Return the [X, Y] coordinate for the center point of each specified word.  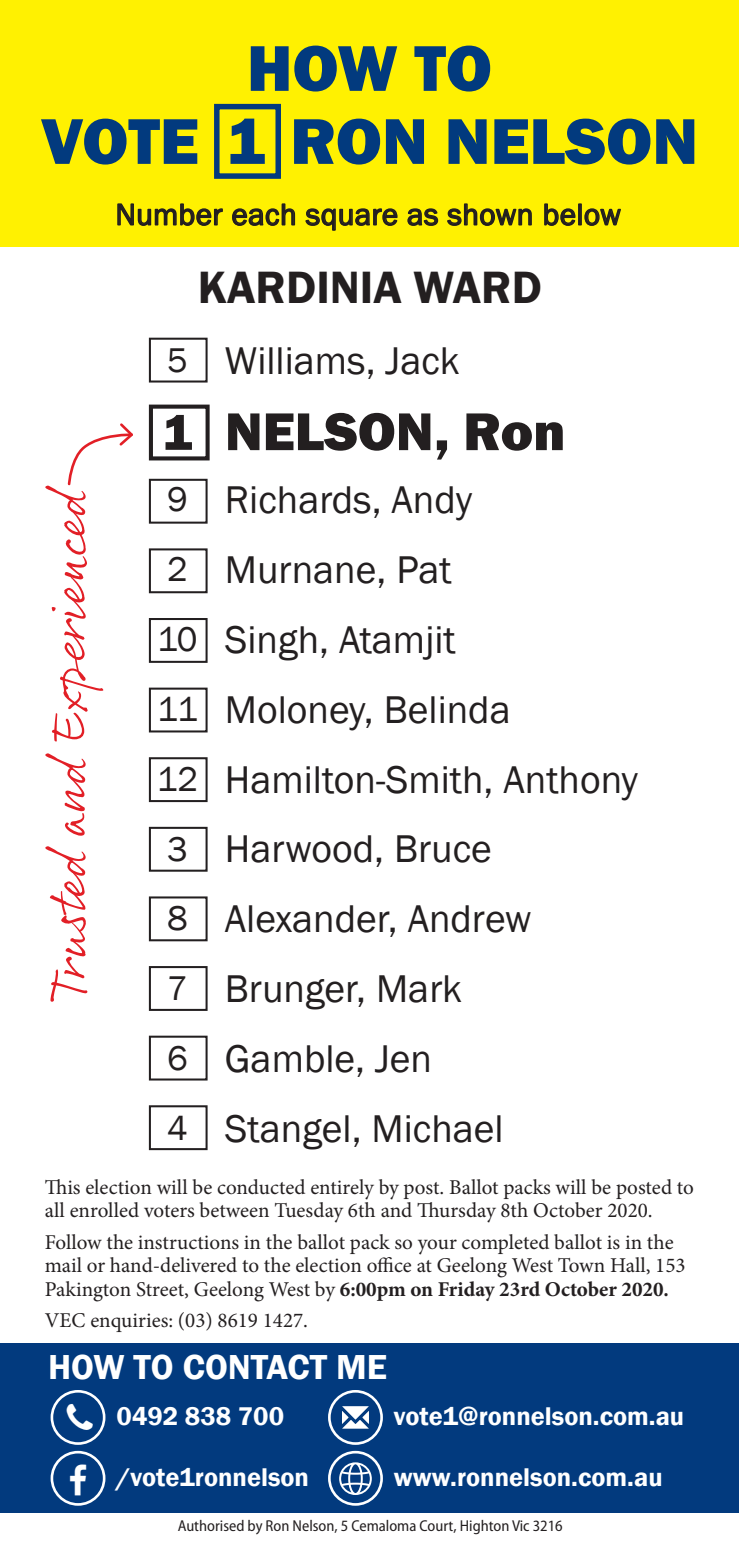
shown [489, 214]
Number [170, 214]
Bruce [444, 849]
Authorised [211, 1525]
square [351, 219]
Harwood [299, 849]
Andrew [469, 919]
